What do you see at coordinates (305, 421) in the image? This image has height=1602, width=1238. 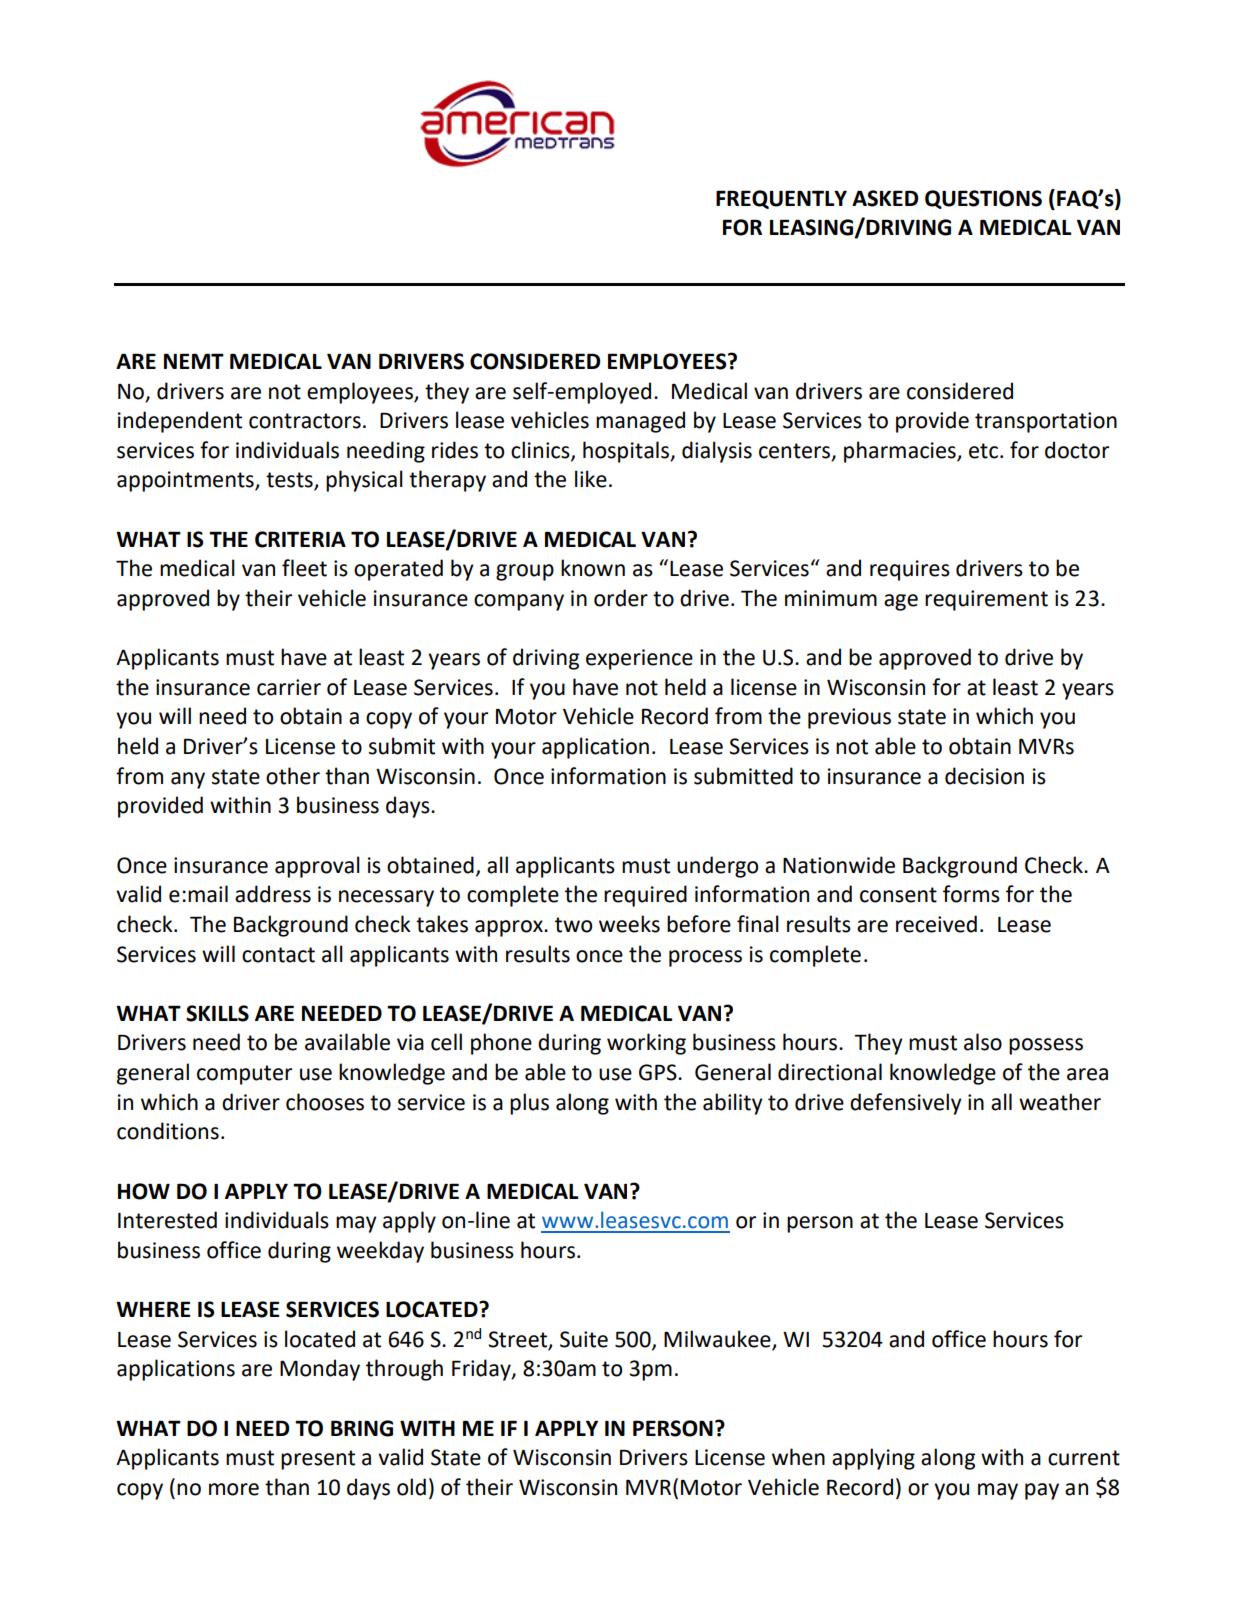 I see `contractors` at bounding box center [305, 421].
